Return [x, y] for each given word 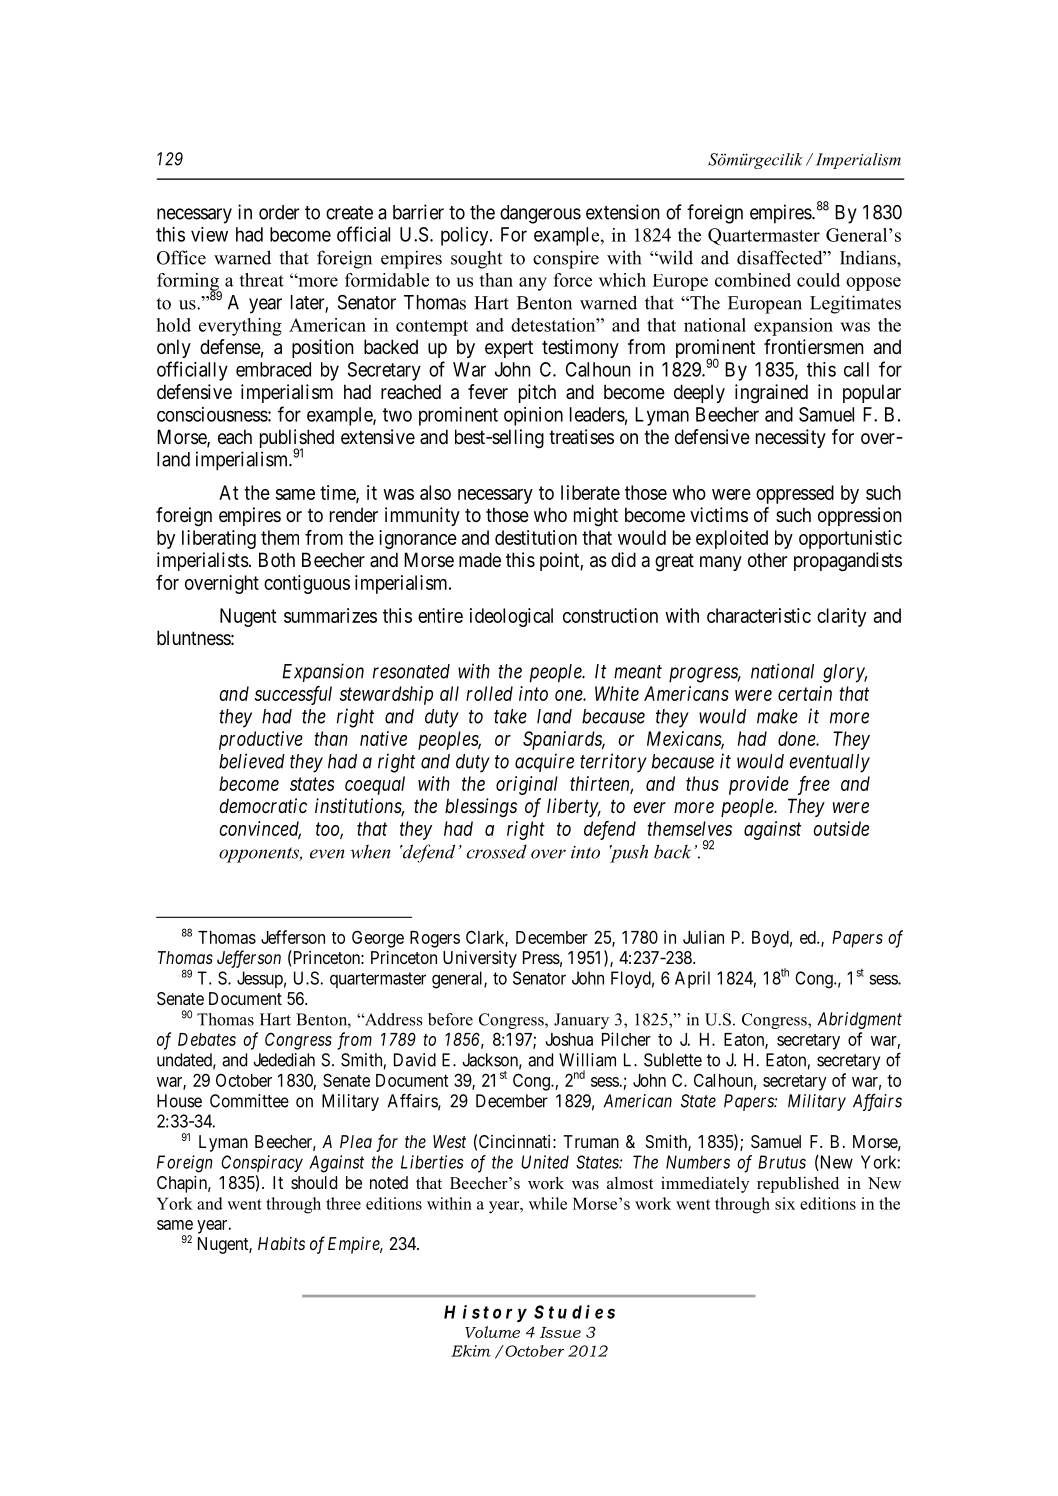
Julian [703, 937]
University [480, 959]
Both [277, 559]
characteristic [759, 615]
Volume [492, 1332]
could [818, 280]
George [378, 939]
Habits [281, 1243]
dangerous [540, 214]
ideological [511, 617]
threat [261, 280]
